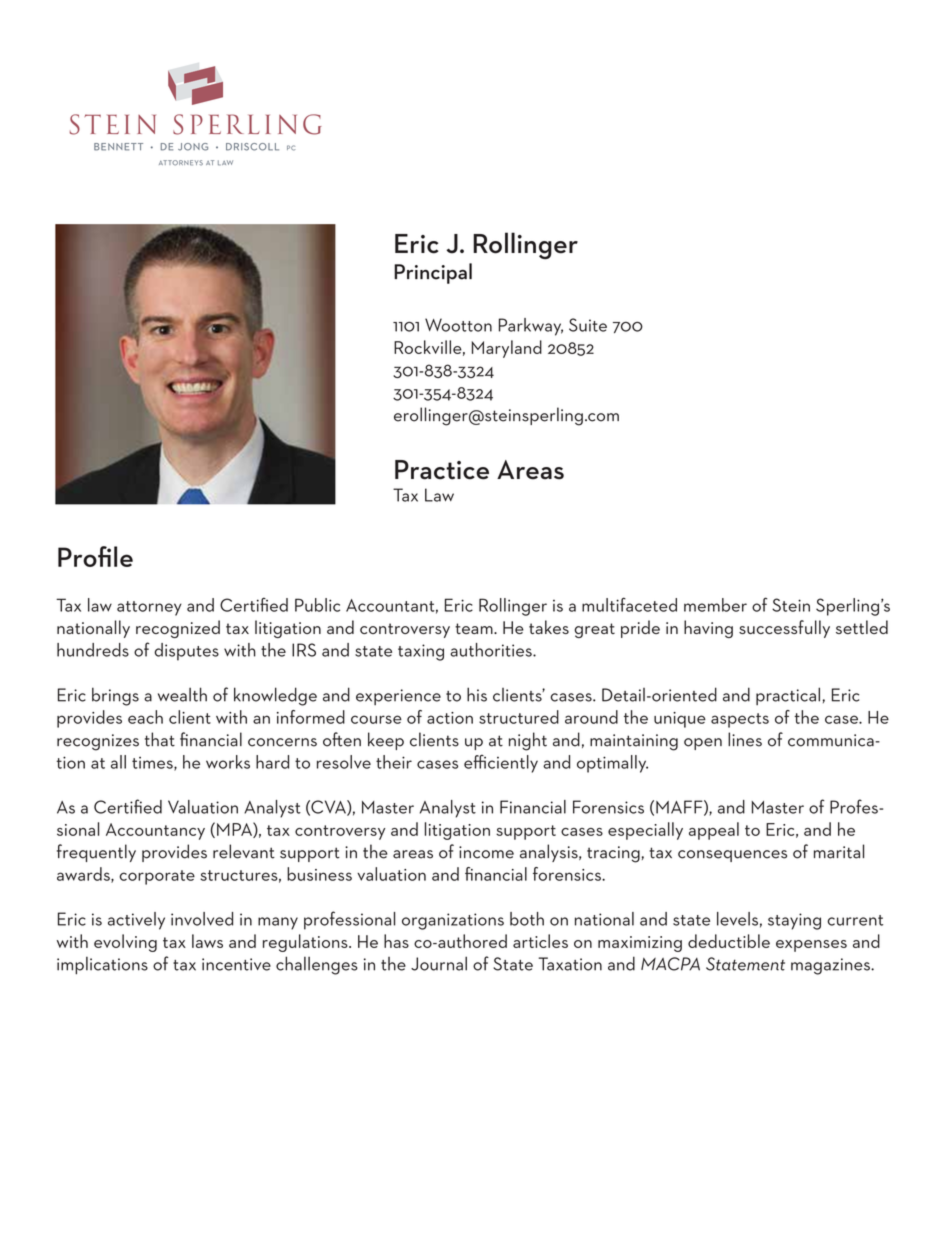 The height and width of the screenshot is (1233, 952). I want to click on efficiently, so click(501, 763).
